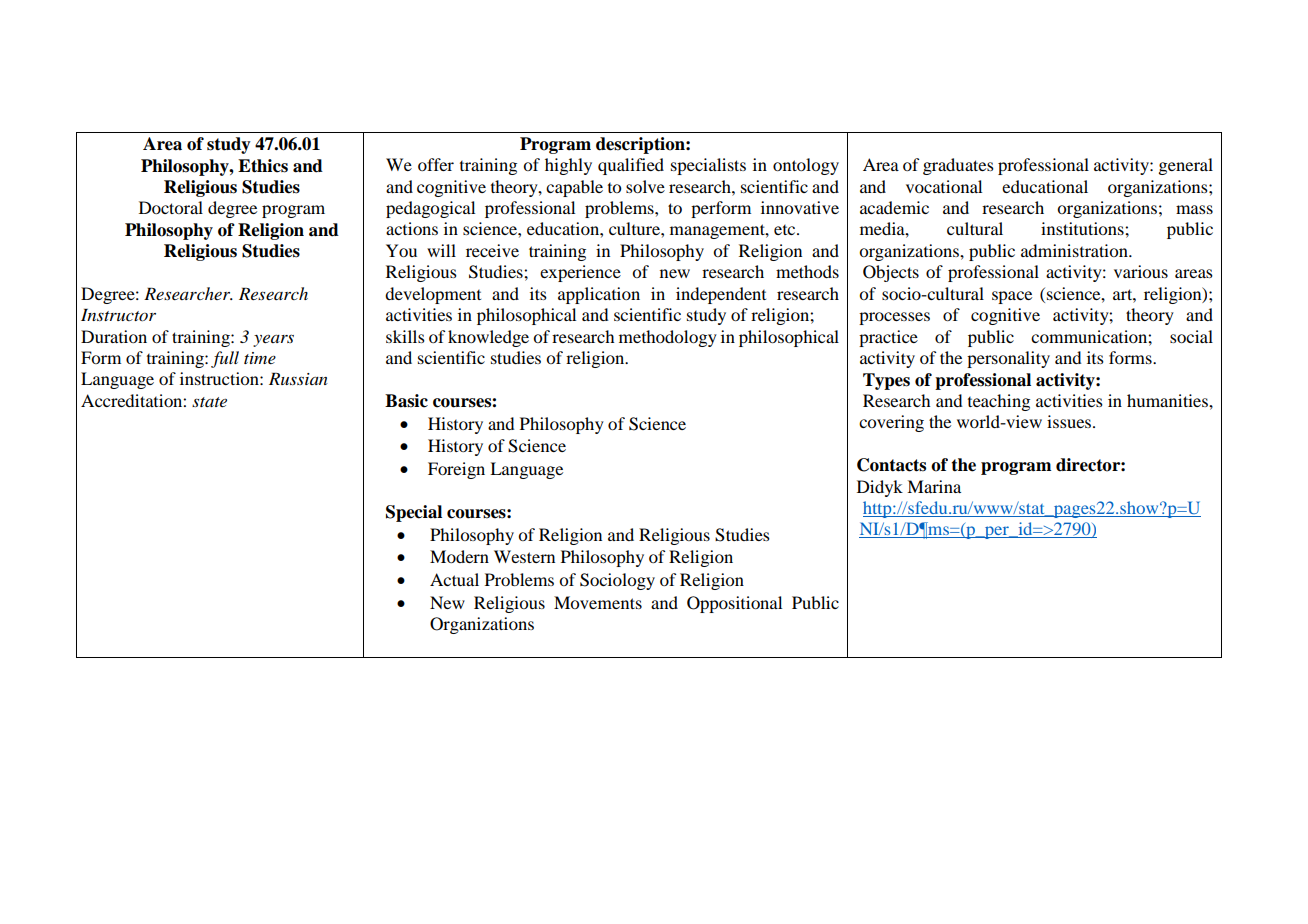 The image size is (1308, 924). What do you see at coordinates (298, 379) in the document?
I see `Russian` at bounding box center [298, 379].
